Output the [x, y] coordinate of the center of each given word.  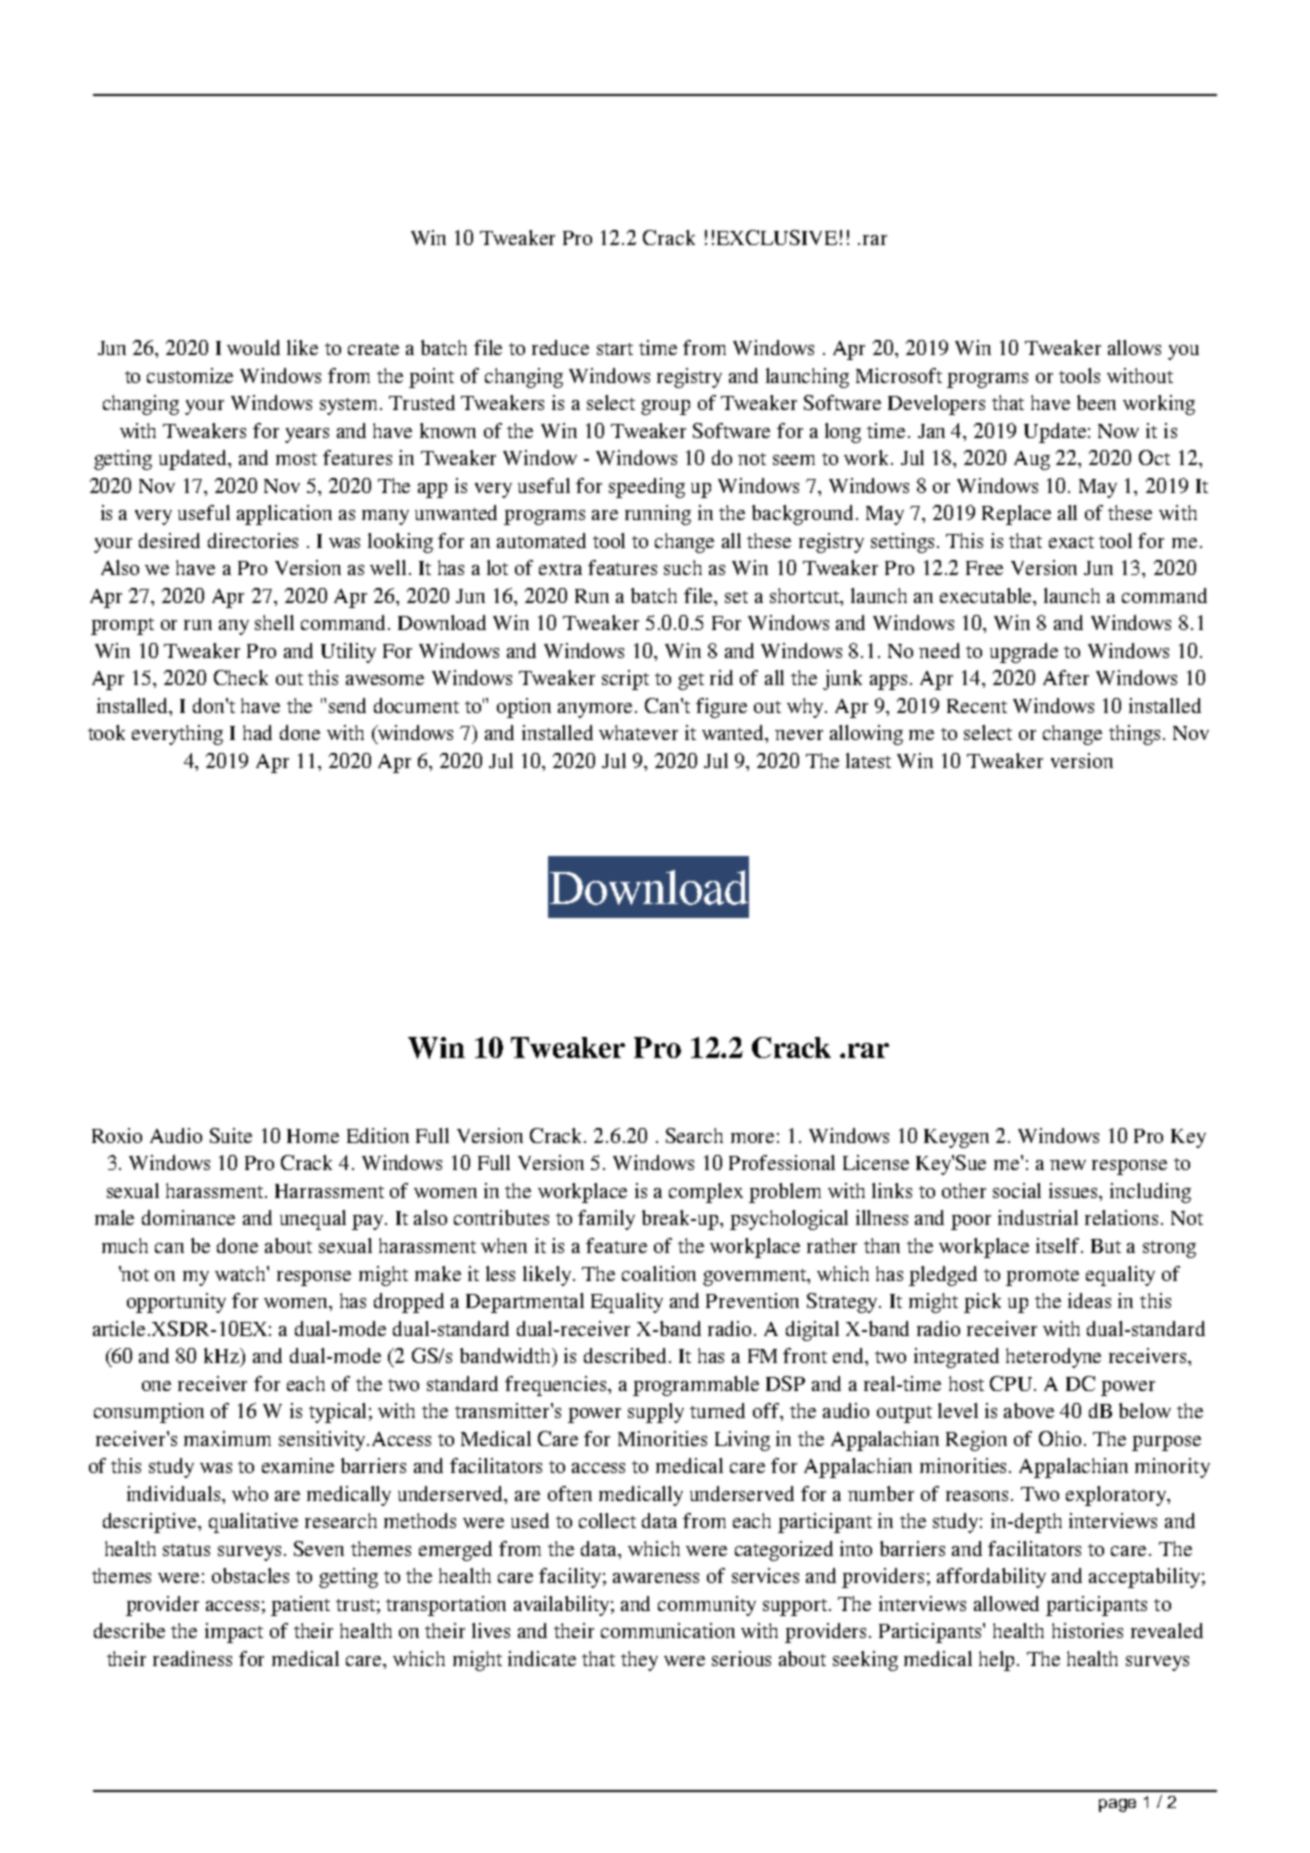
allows [1134, 347]
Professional [782, 1162]
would [253, 347]
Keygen [956, 1138]
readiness [192, 1658]
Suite [231, 1135]
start [615, 349]
